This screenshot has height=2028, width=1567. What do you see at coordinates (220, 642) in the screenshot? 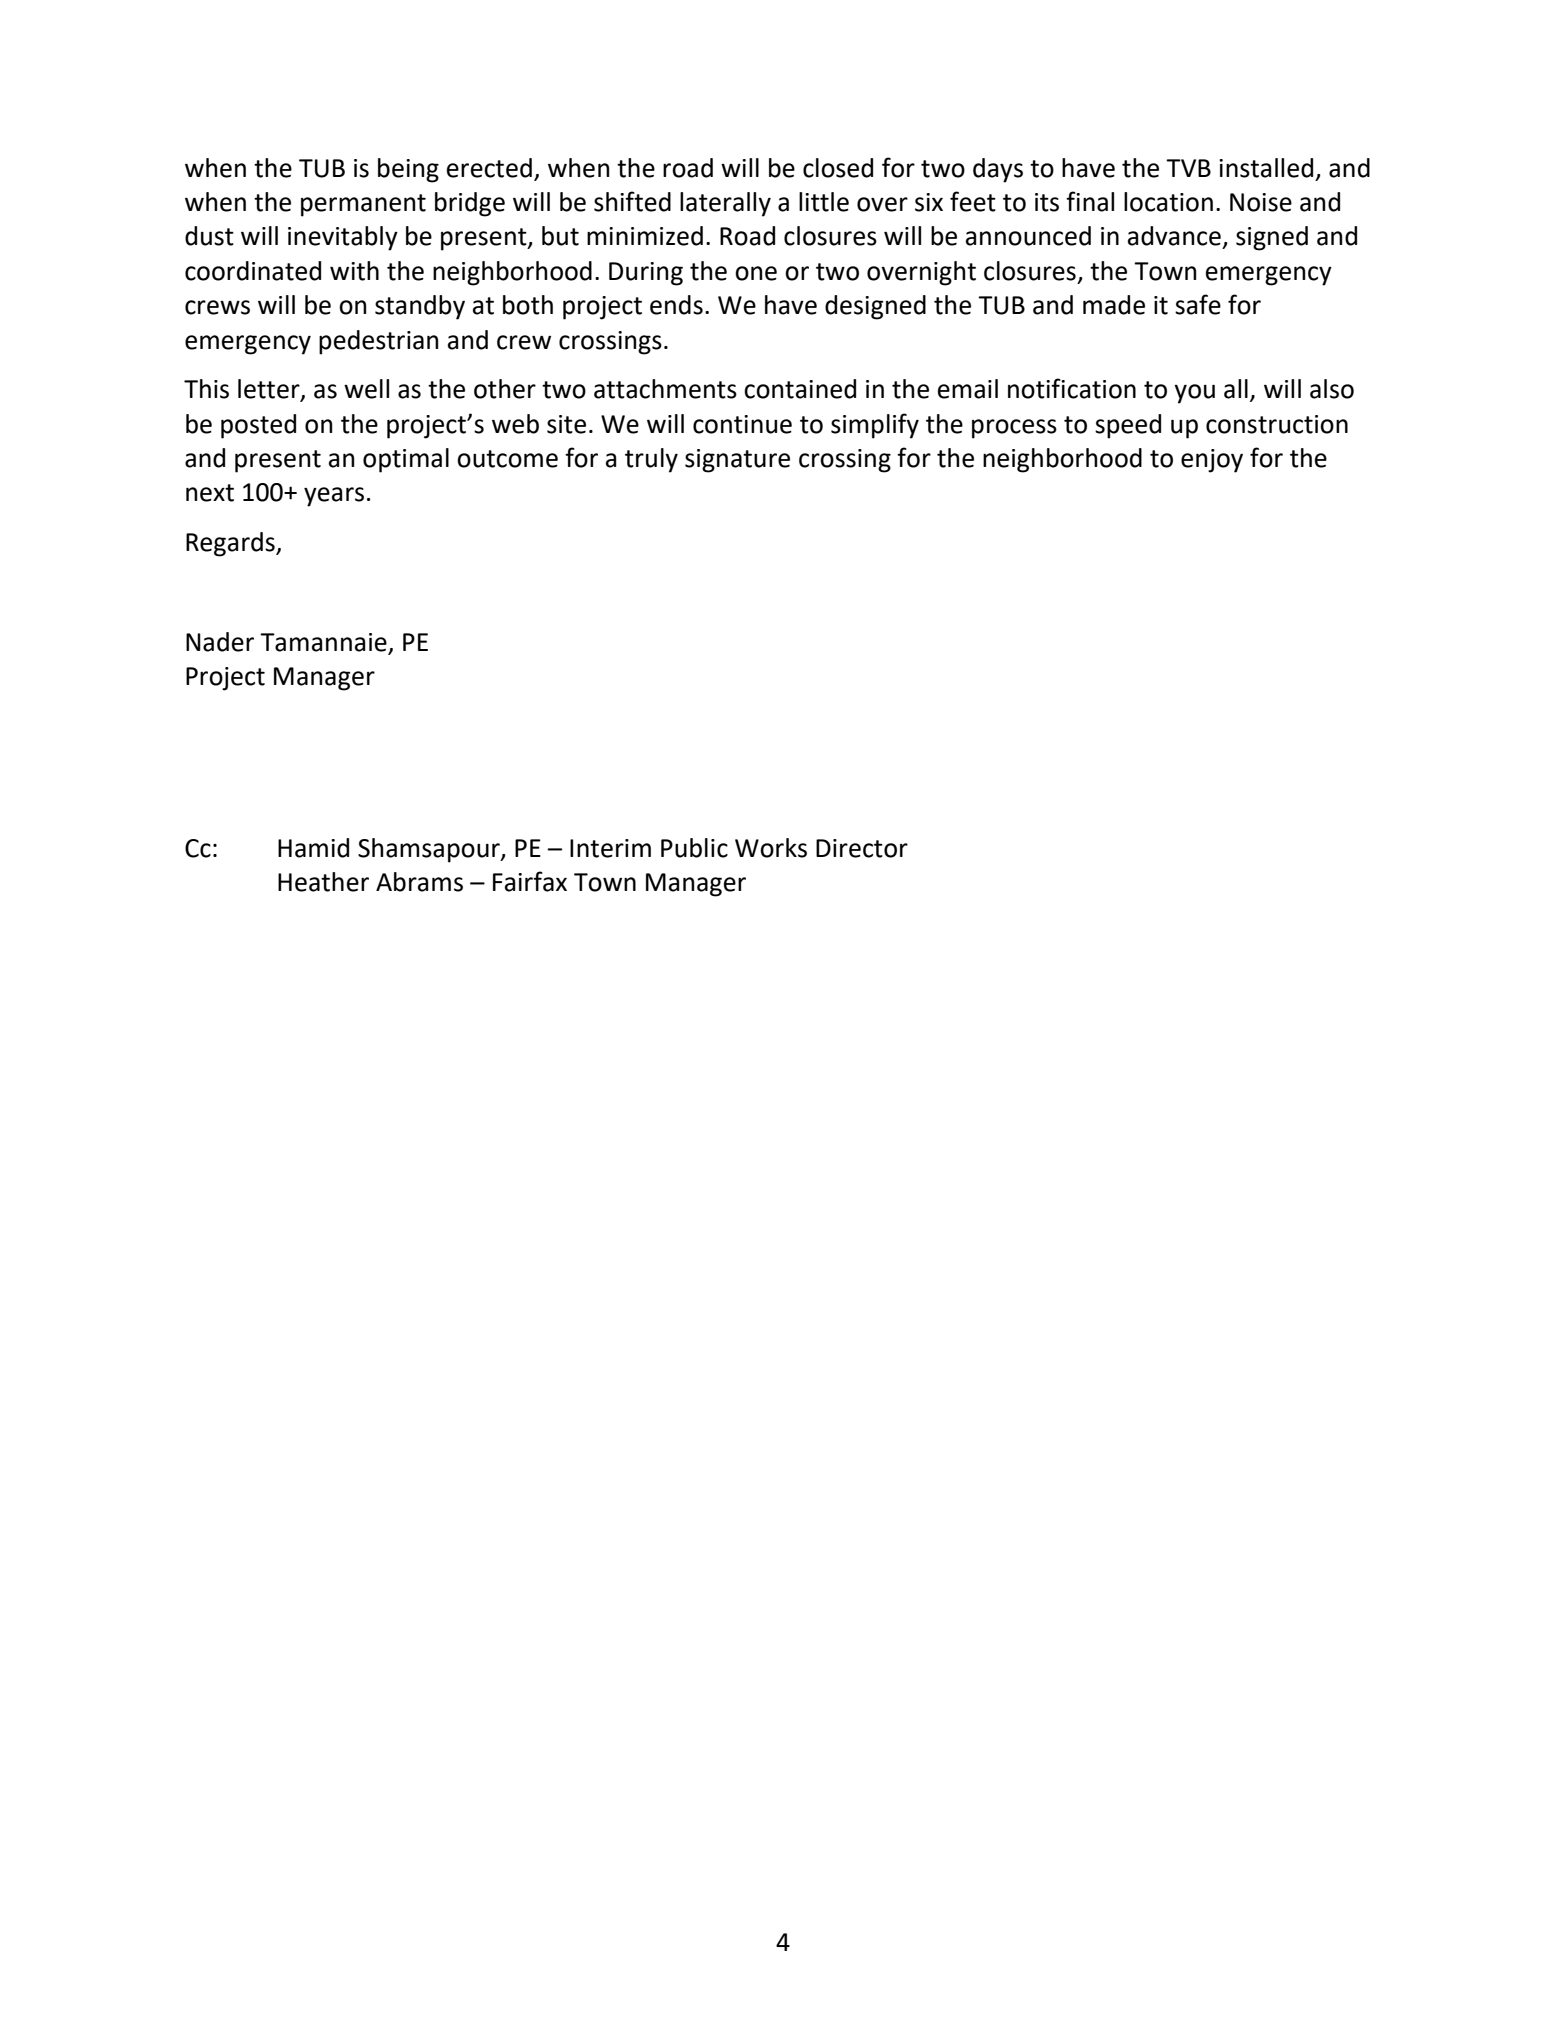
I see `Nader` at bounding box center [220, 642].
